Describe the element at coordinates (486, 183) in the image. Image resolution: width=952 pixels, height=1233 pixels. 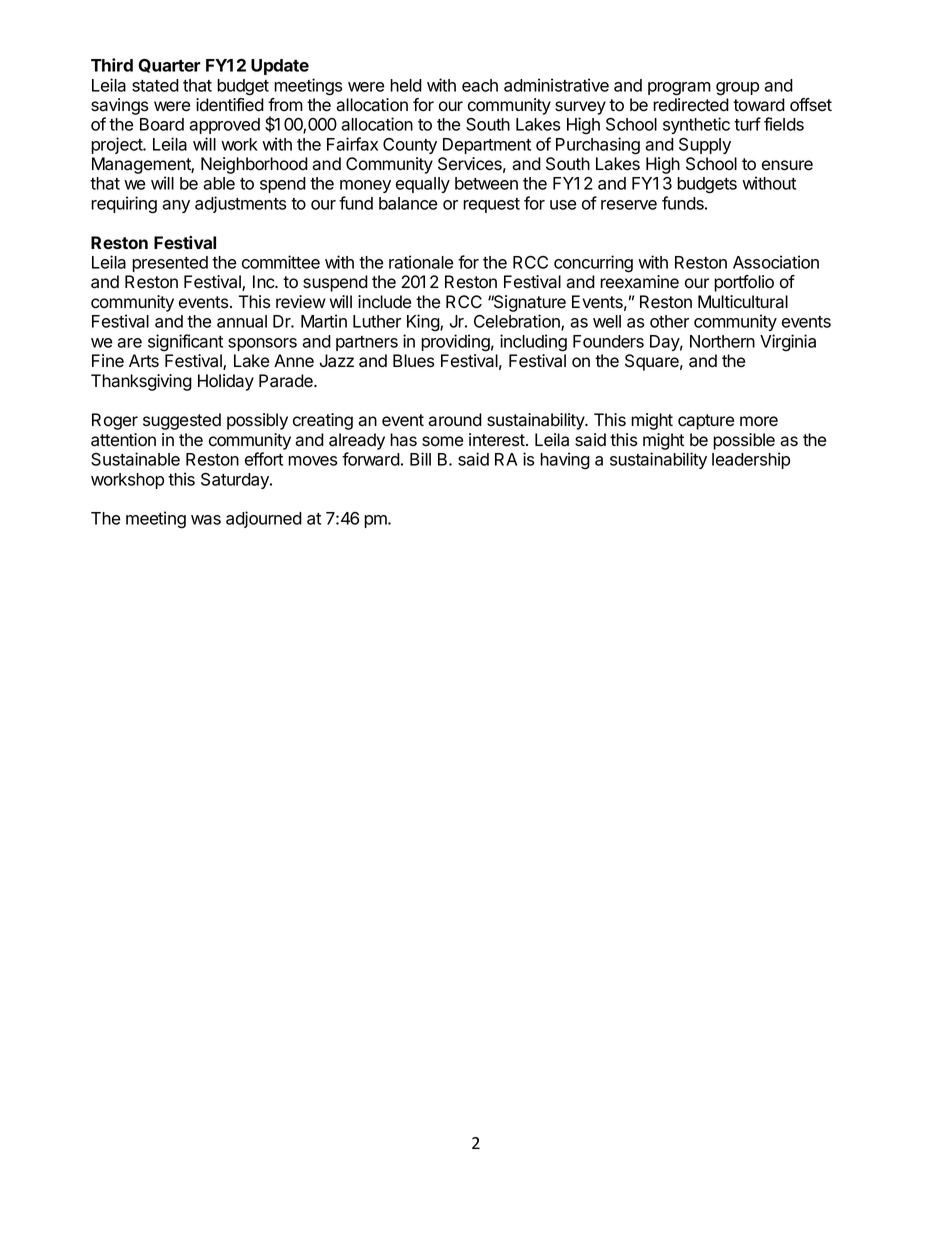
I see `between` at that location.
